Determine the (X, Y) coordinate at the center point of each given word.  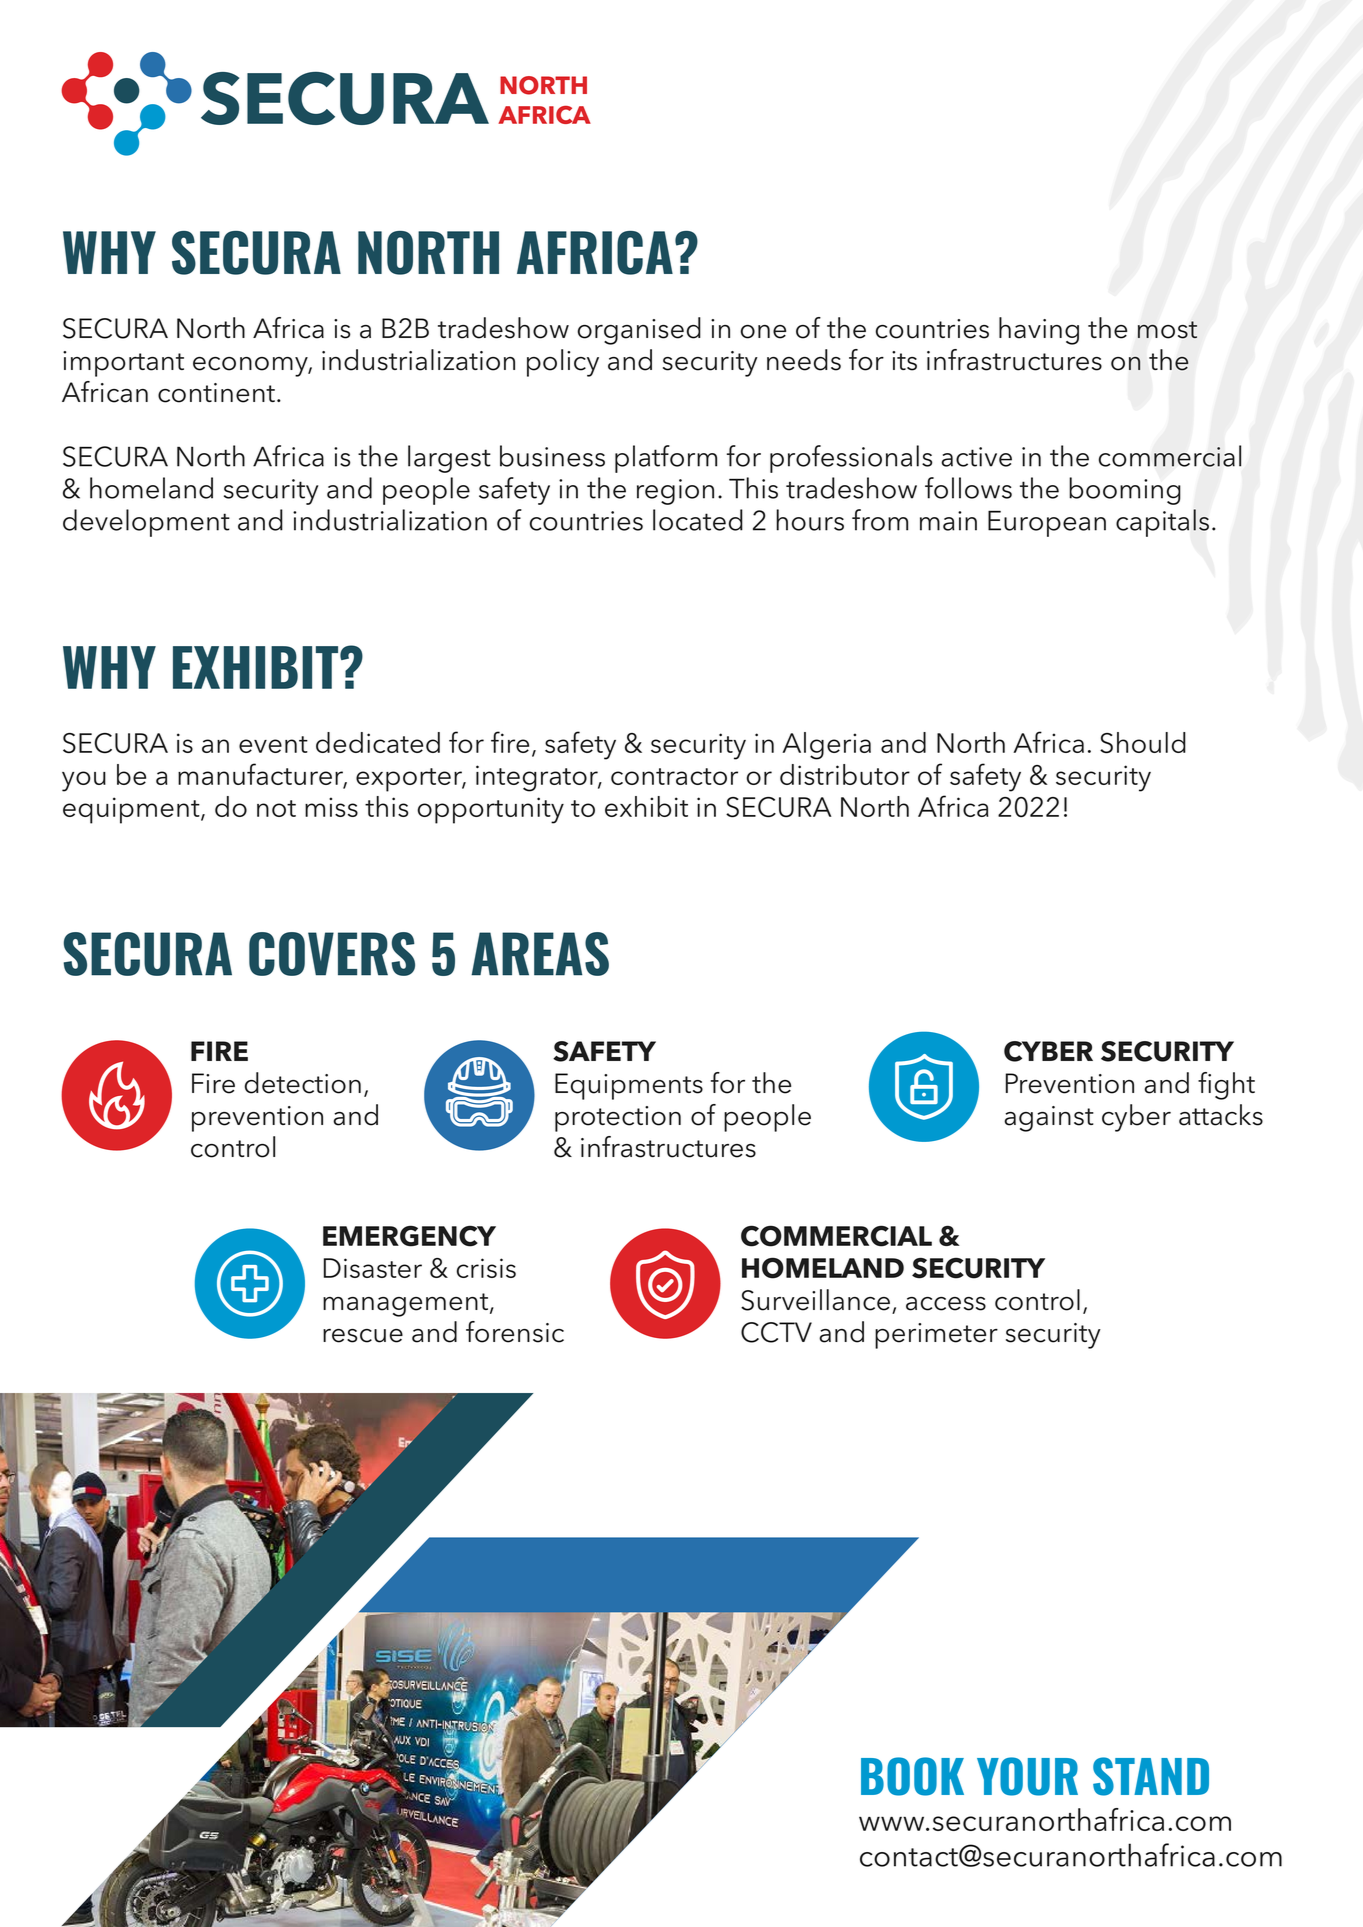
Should (1143, 743)
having (1039, 331)
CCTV (776, 1332)
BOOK (912, 1776)
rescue (363, 1336)
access (946, 1304)
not (276, 808)
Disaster (373, 1268)
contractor (674, 776)
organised (639, 331)
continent (216, 393)
